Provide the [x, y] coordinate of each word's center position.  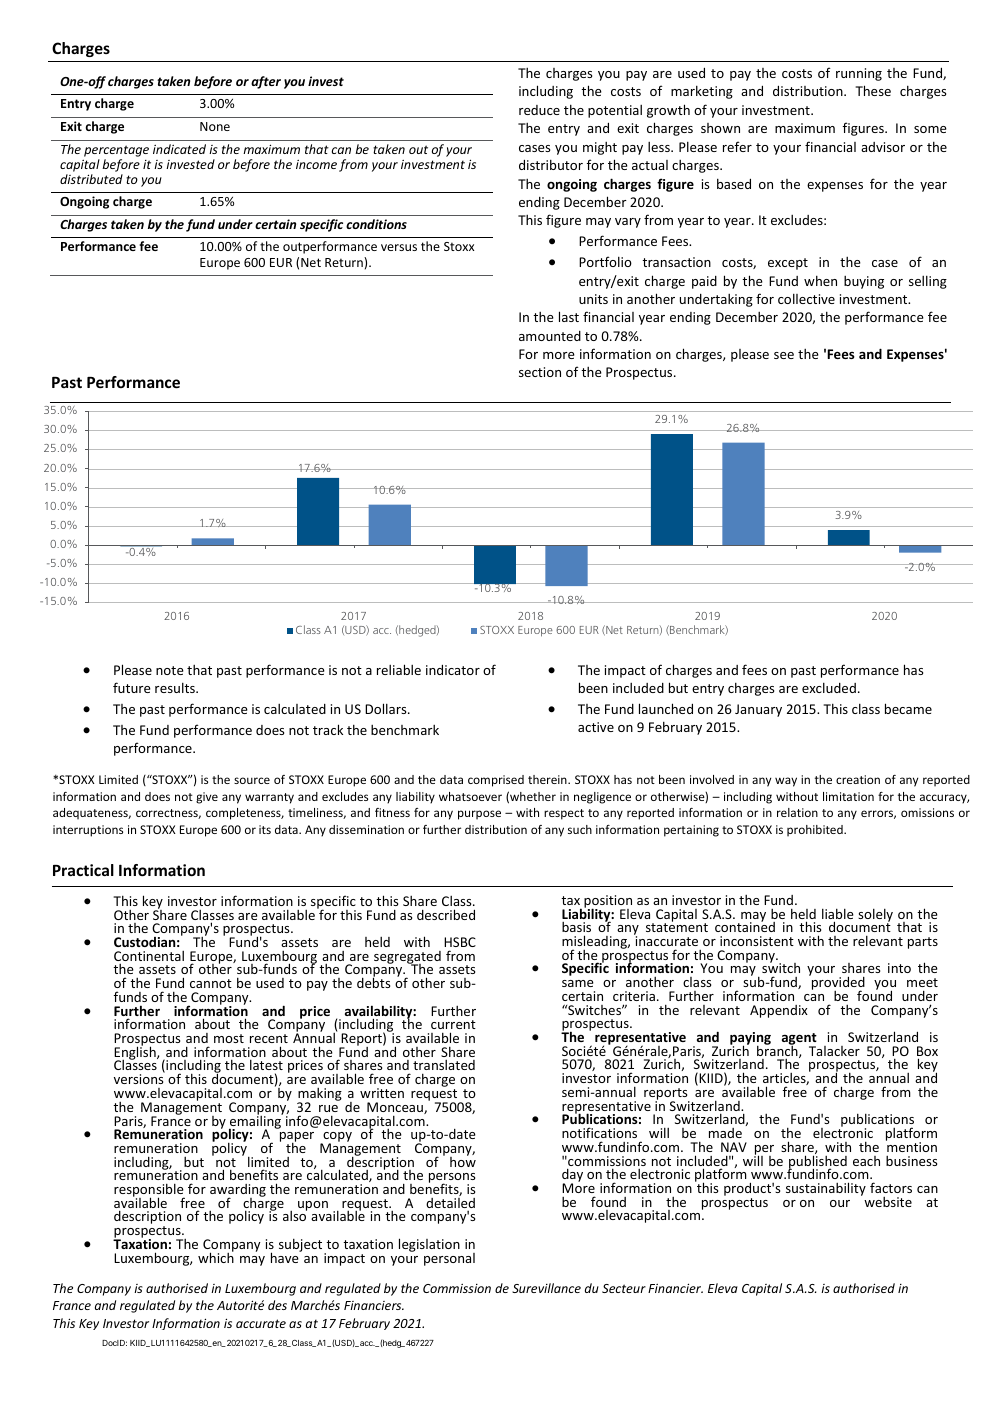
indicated [179, 149]
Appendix [779, 1011]
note [170, 670]
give [207, 798]
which [216, 1256]
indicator [453, 669]
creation [858, 779]
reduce [539, 110]
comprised [496, 781]
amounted [550, 336]
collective [806, 298]
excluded [829, 687]
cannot [211, 983]
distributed [91, 179]
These [873, 90]
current [453, 1024]
